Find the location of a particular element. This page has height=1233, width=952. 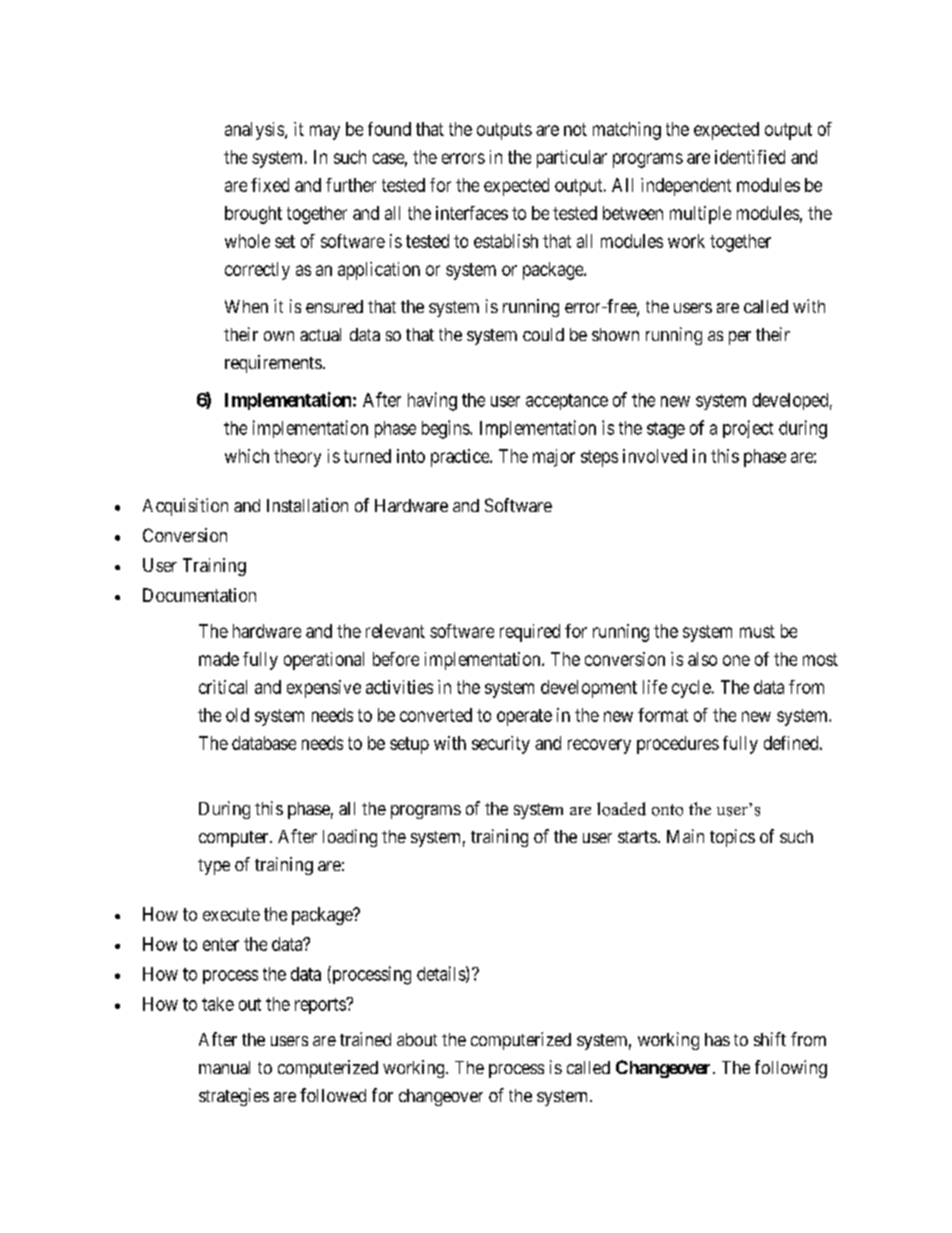

particular is located at coordinates (572, 159).
